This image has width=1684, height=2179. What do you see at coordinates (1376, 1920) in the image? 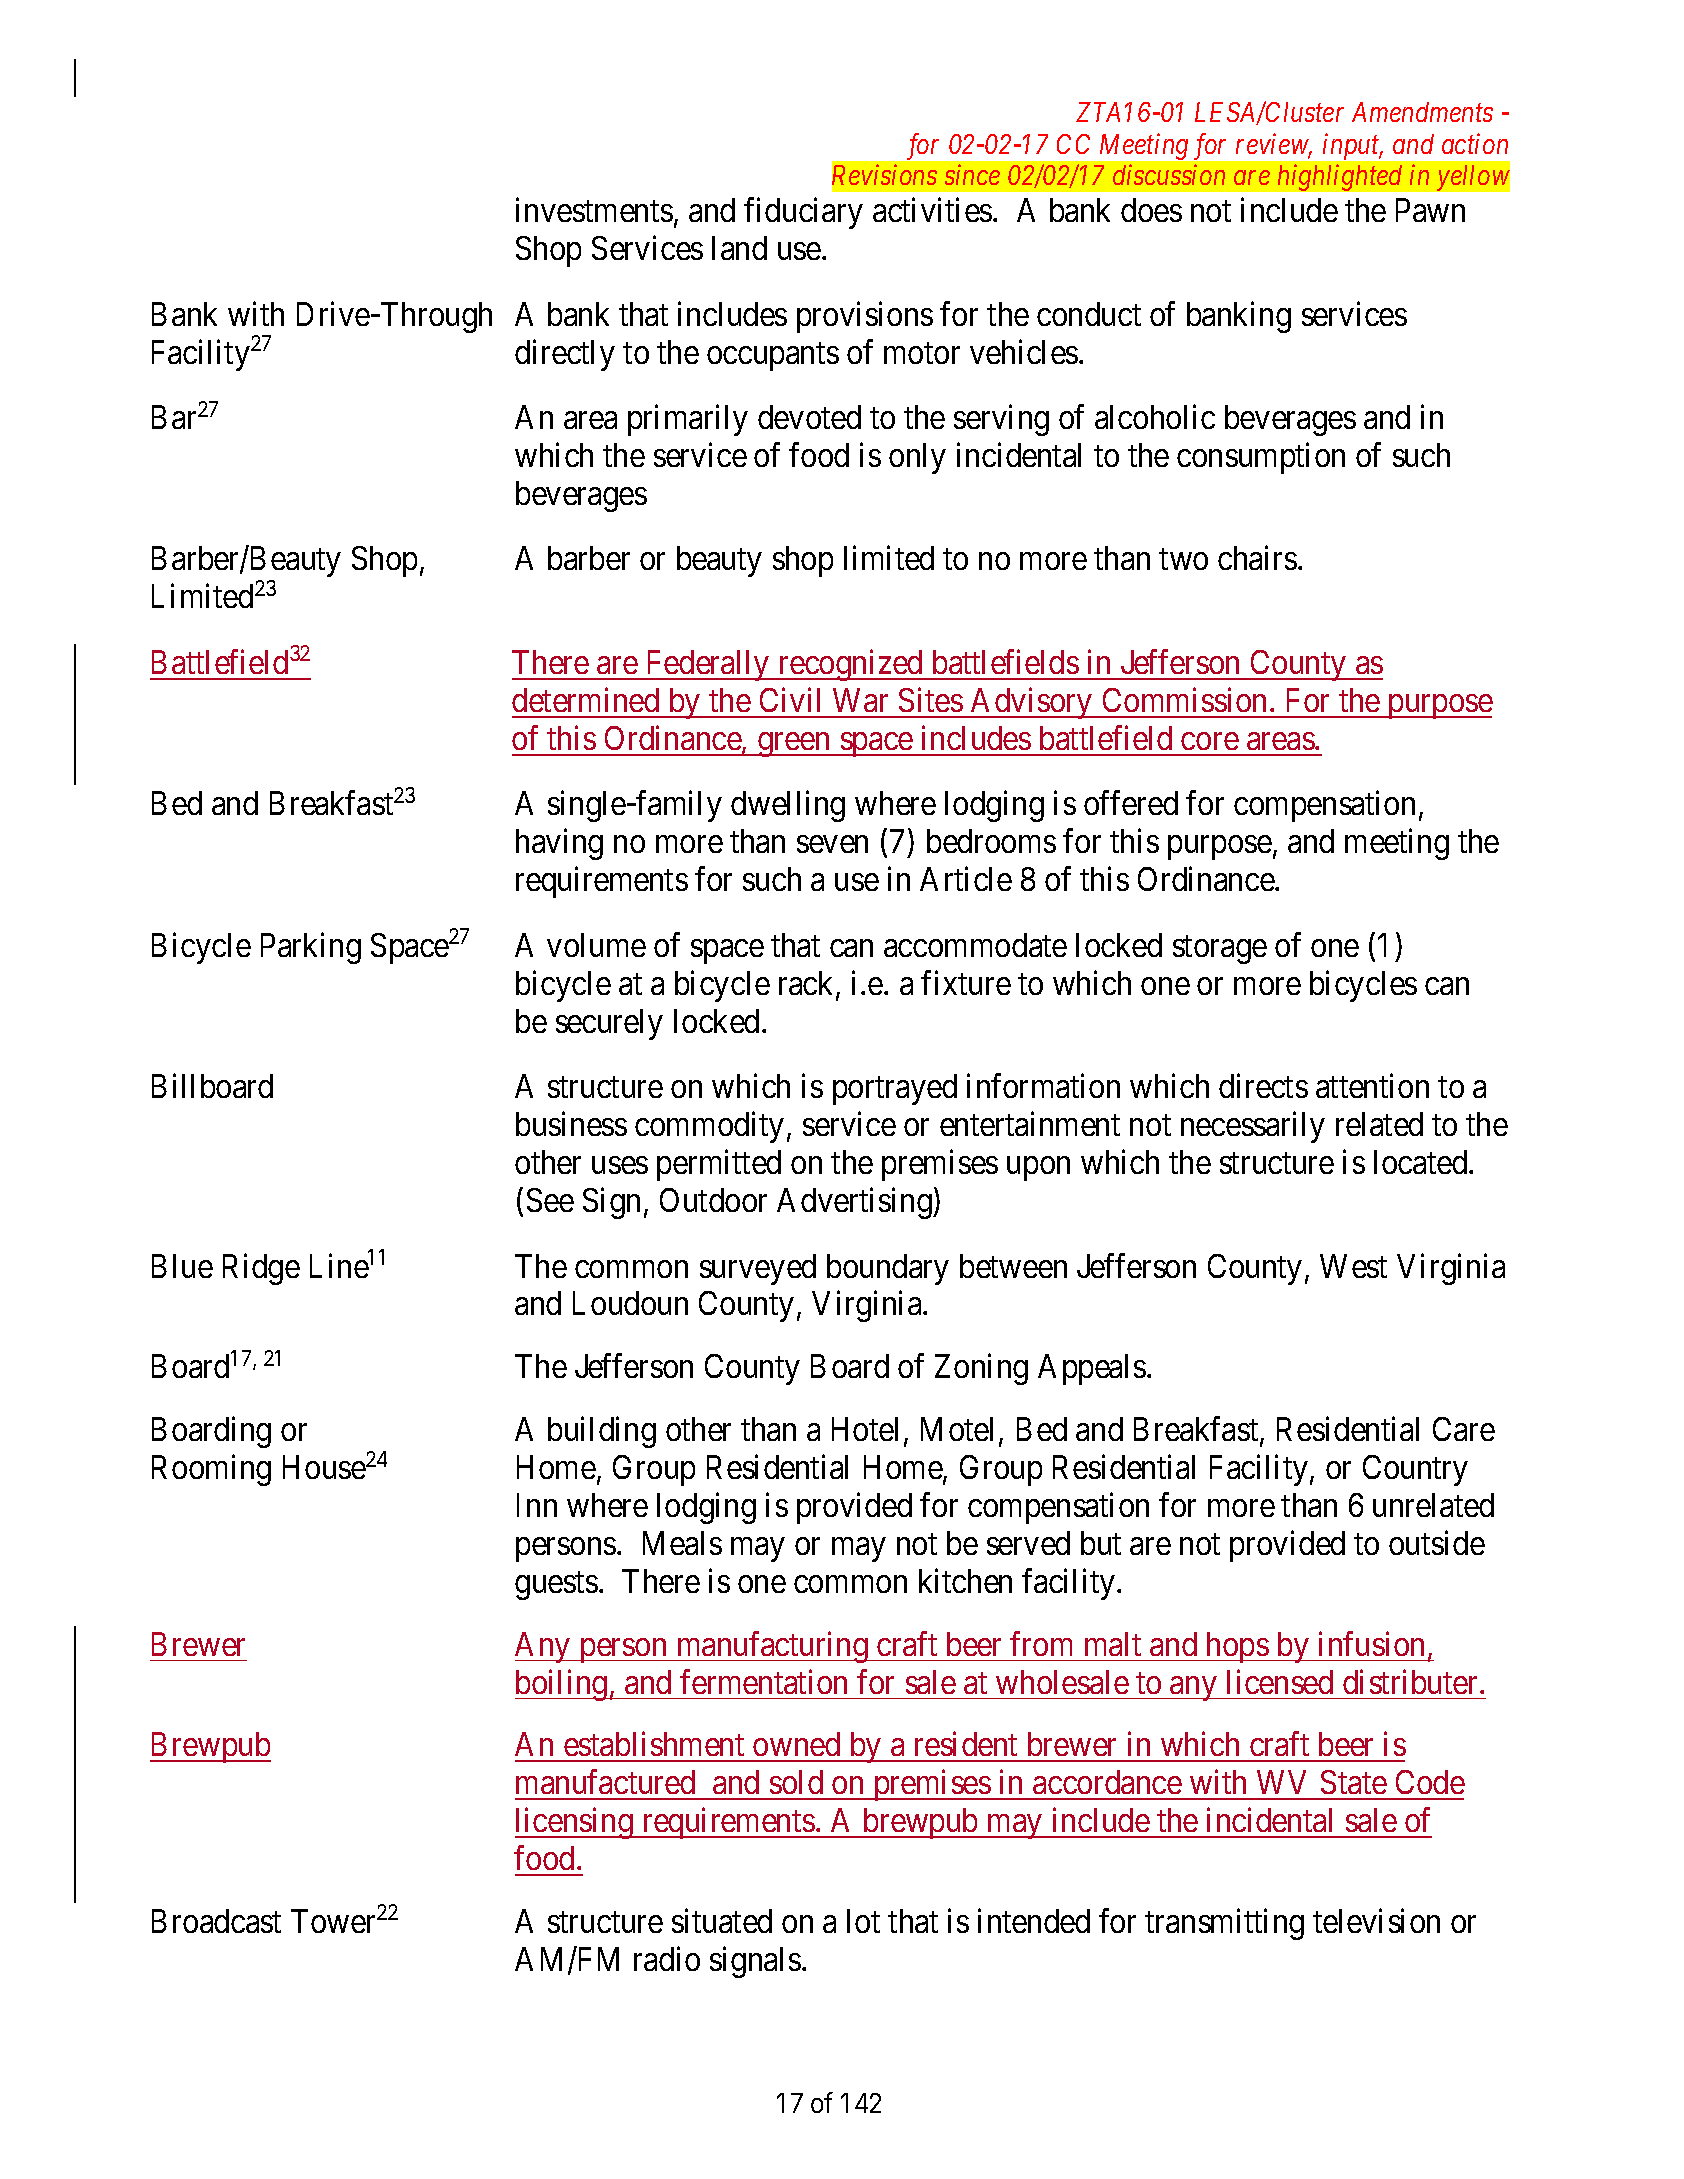
I see `television` at bounding box center [1376, 1920].
